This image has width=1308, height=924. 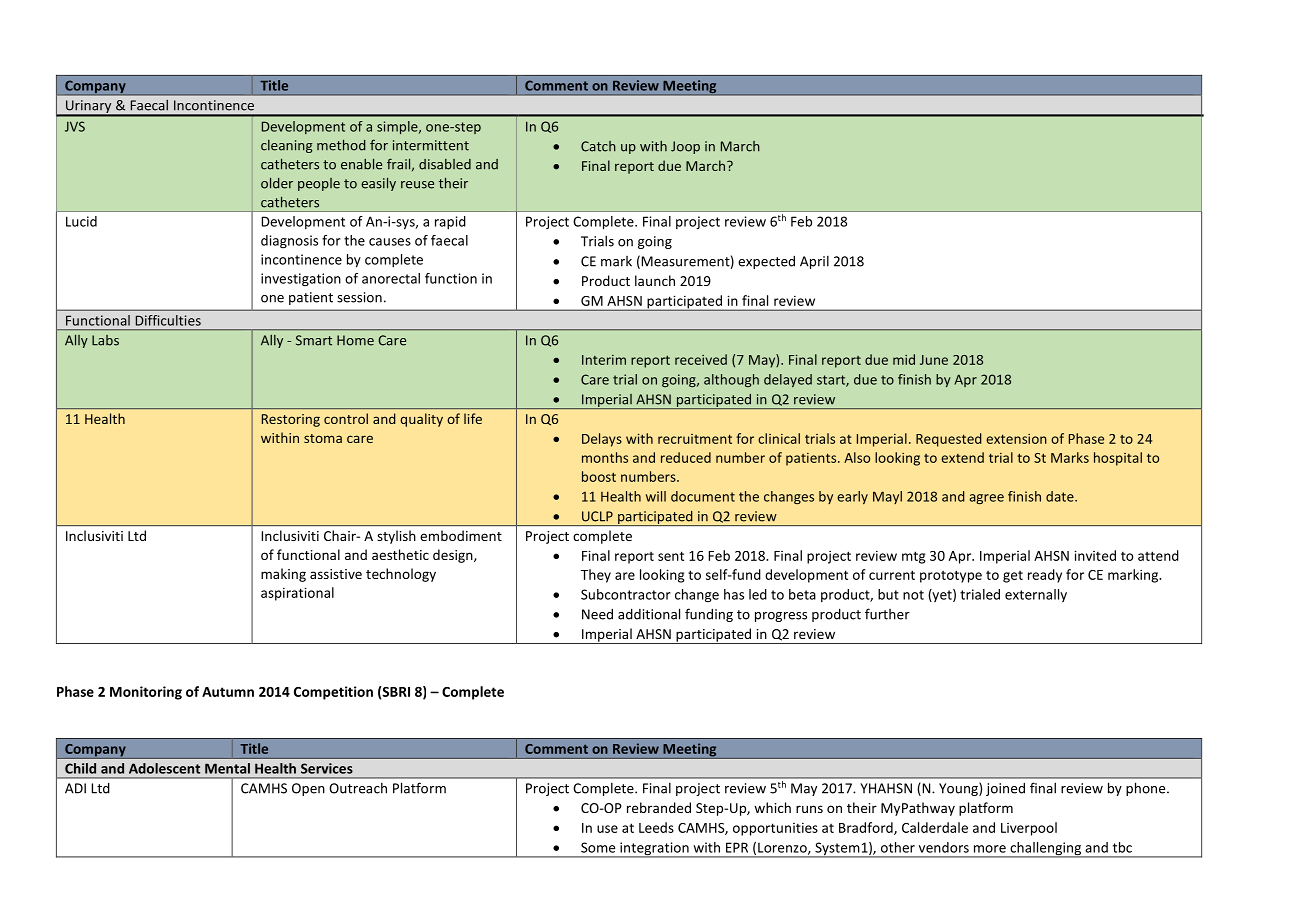 I want to click on Restoring, so click(x=291, y=420).
